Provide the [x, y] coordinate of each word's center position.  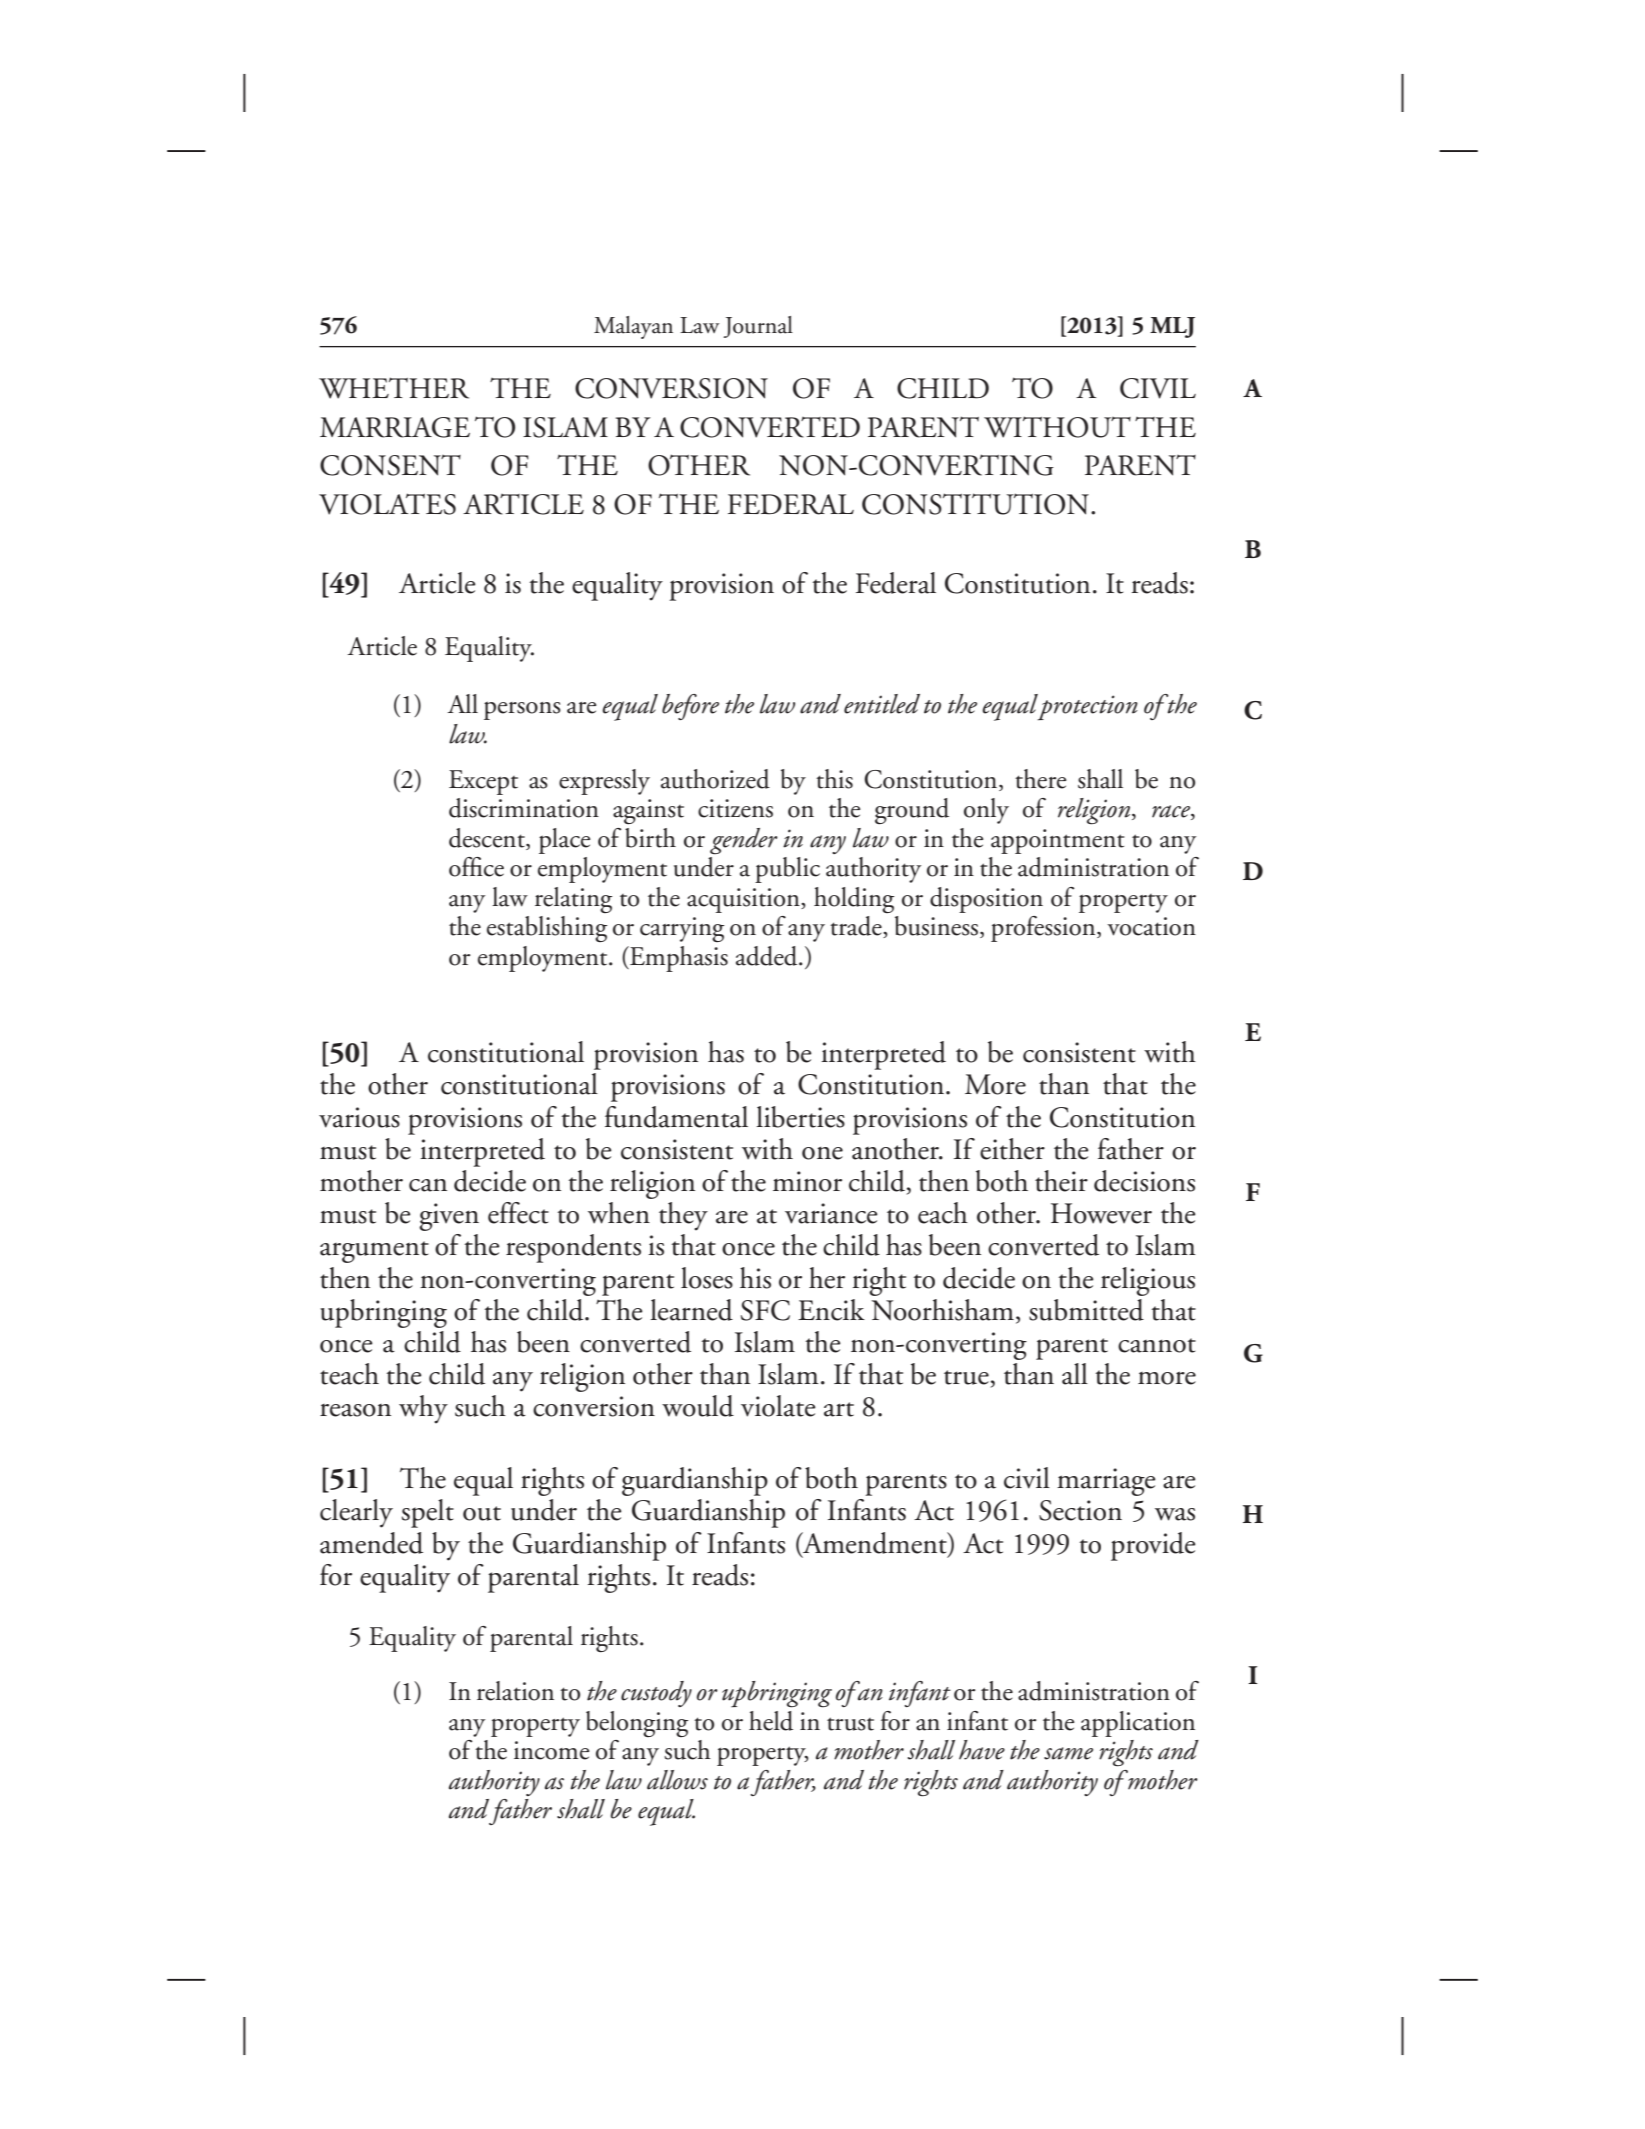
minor [807, 1181]
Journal [758, 327]
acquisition [744, 900]
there [1040, 779]
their [1061, 1181]
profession [1044, 929]
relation [515, 1691]
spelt [428, 1513]
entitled [882, 704]
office [476, 867]
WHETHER [394, 388]
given [449, 1217]
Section [1080, 1510]
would [698, 1406]
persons [522, 710]
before [690, 707]
